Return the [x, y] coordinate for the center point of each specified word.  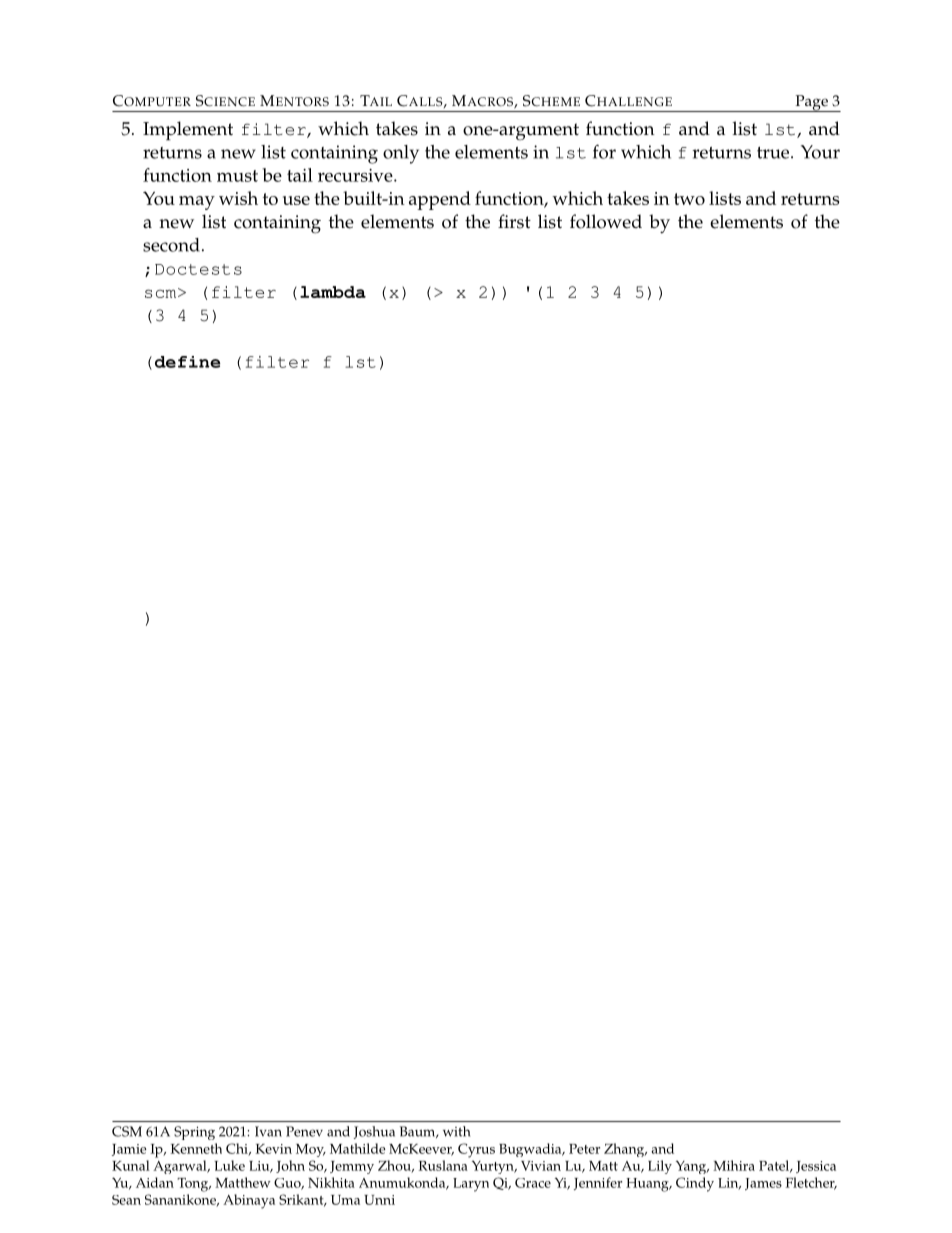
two [689, 199]
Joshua [374, 1132]
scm [162, 293]
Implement [188, 131]
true [774, 153]
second [171, 245]
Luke [229, 1165]
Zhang [625, 1150]
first [514, 221]
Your [820, 152]
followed [606, 221]
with [457, 1131]
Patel [775, 1166]
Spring [194, 1133]
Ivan [268, 1131]
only [401, 154]
